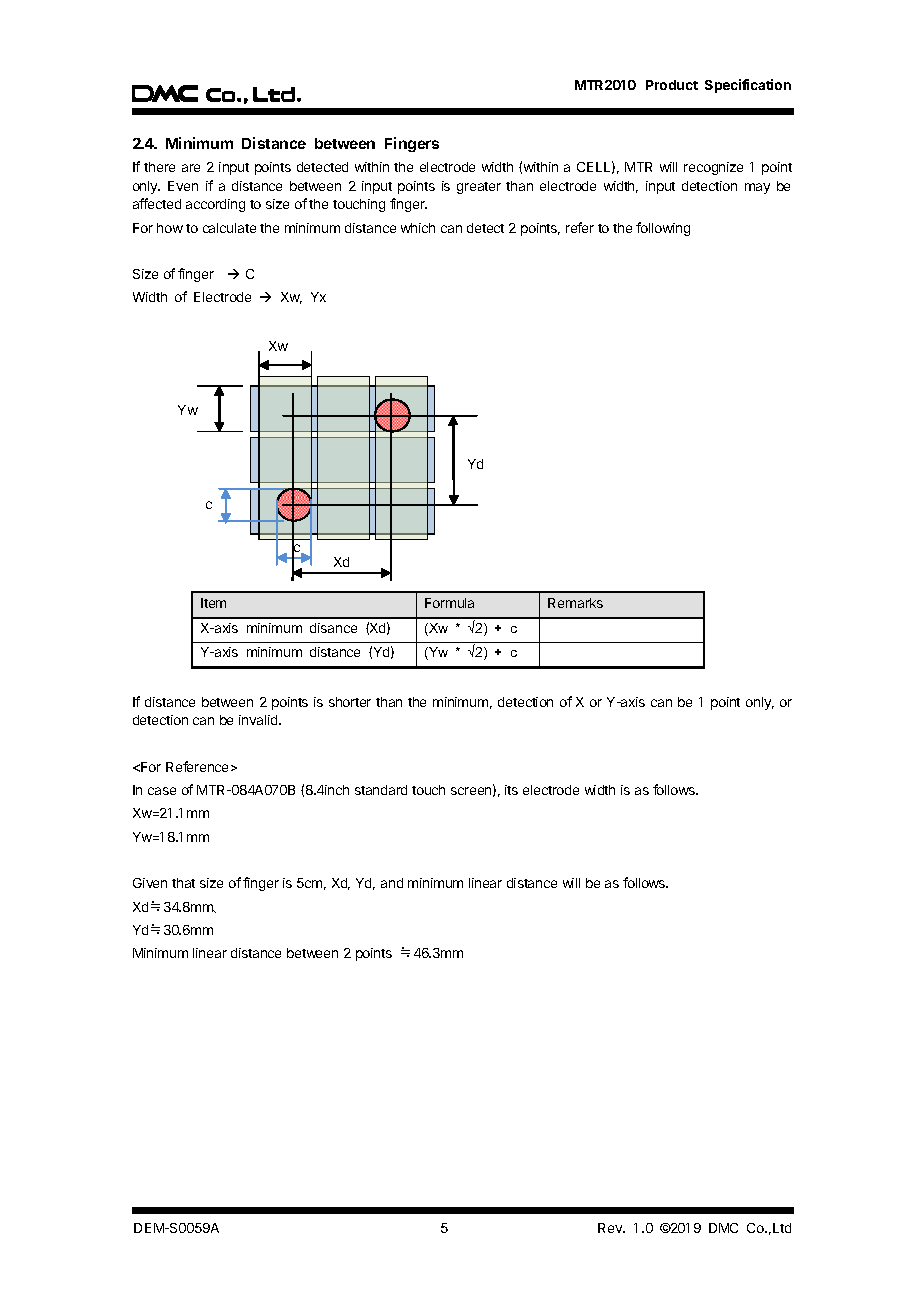 The width and height of the page is (924, 1308). I want to click on Formula, so click(449, 603).
